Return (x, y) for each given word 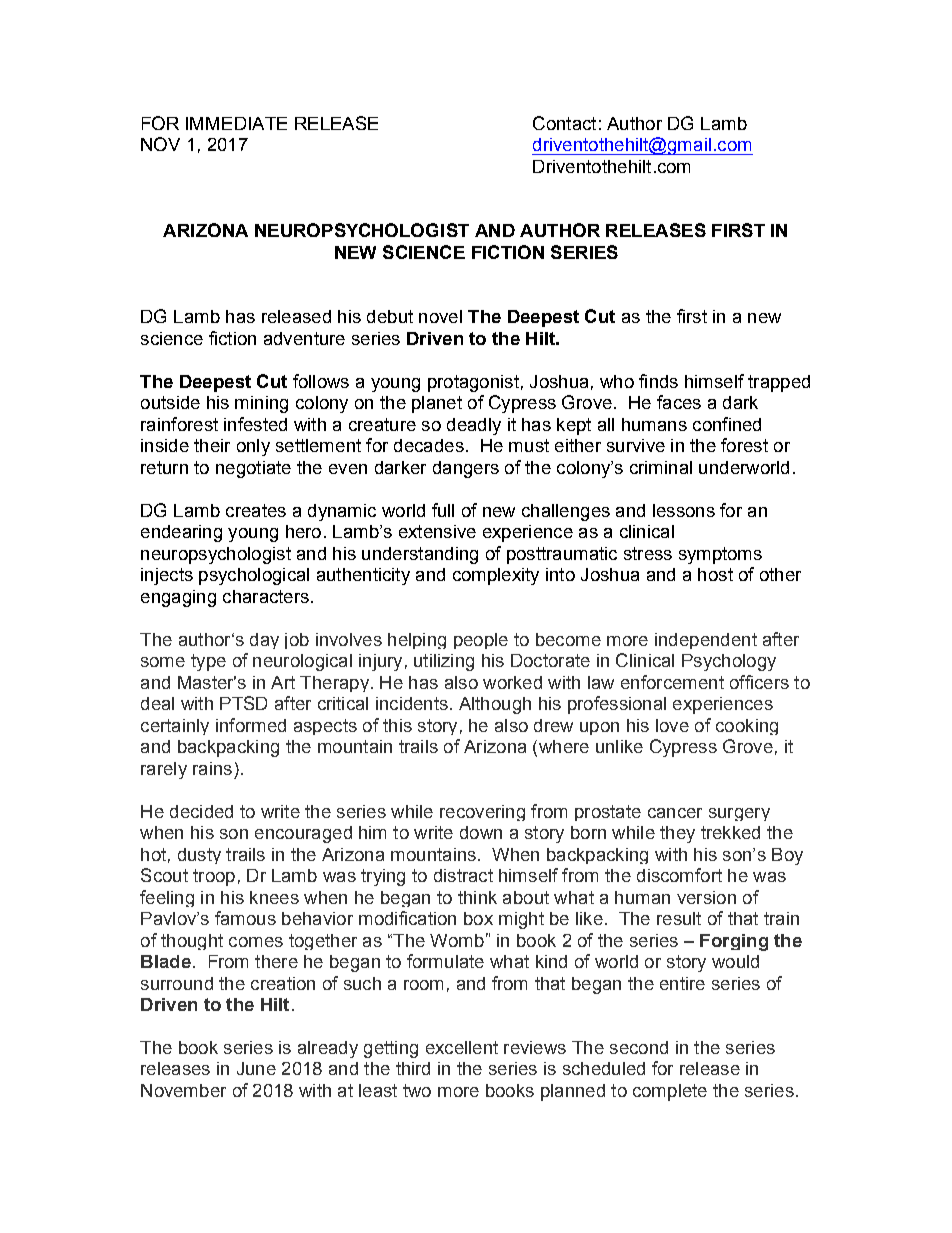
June (256, 1068)
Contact (564, 123)
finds (658, 381)
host (715, 574)
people (481, 641)
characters (266, 596)
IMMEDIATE (236, 123)
